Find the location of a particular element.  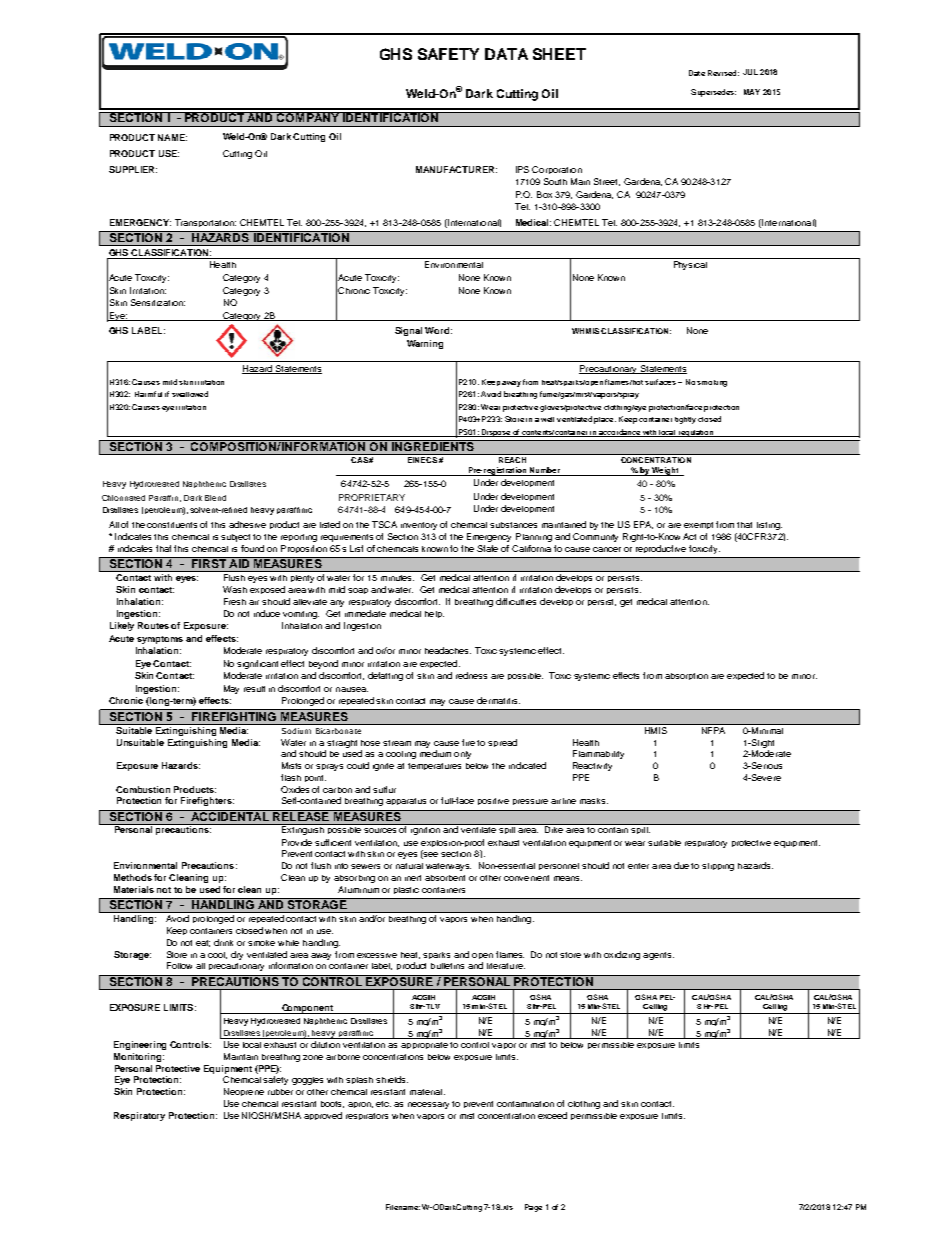

Blend is located at coordinates (215, 498).
